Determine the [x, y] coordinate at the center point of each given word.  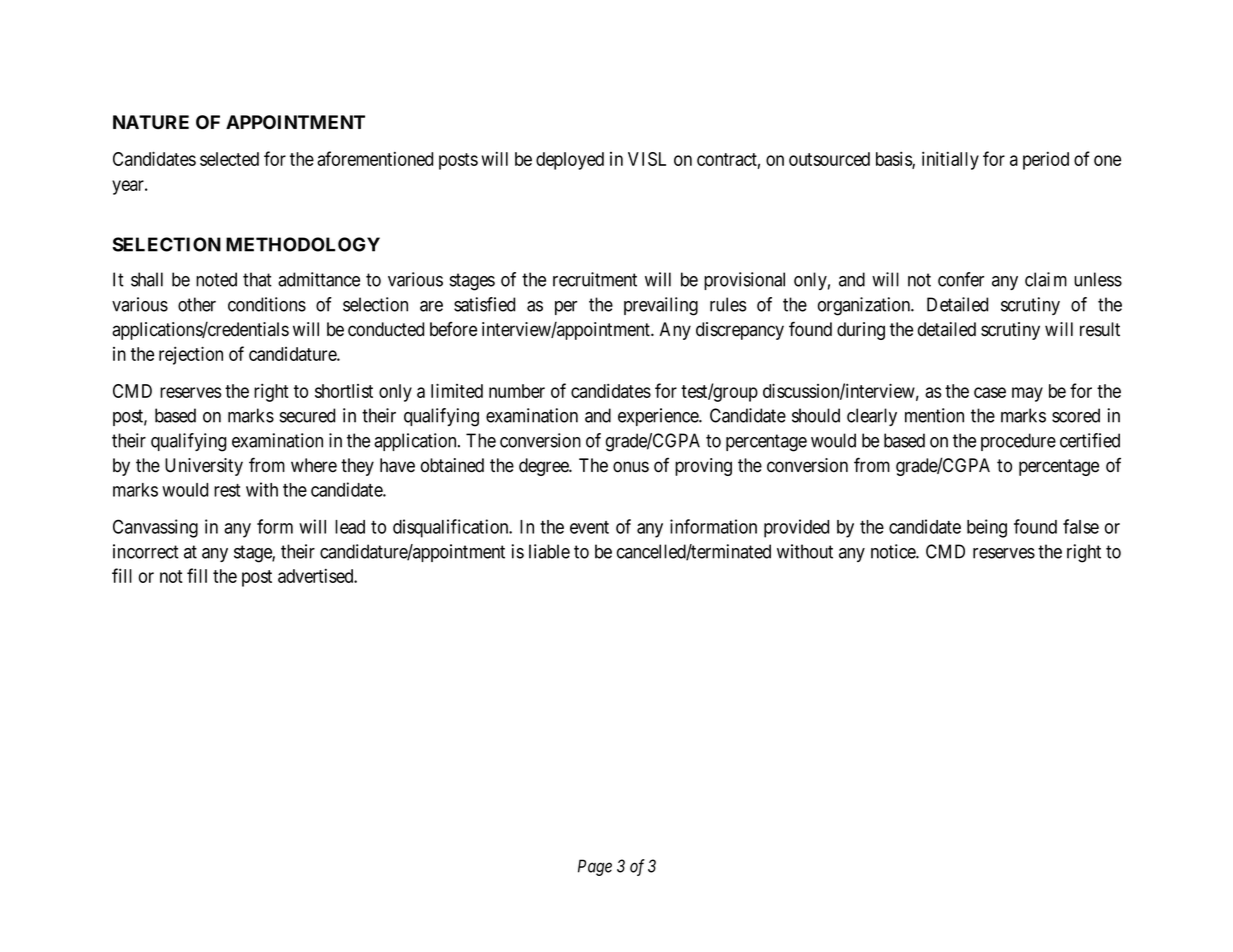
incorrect [146, 551]
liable [549, 551]
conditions [267, 304]
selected [229, 159]
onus [631, 467]
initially [950, 160]
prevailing [661, 306]
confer [961, 279]
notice [894, 551]
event [589, 527]
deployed [570, 161]
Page [595, 867]
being [987, 528]
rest [227, 490]
